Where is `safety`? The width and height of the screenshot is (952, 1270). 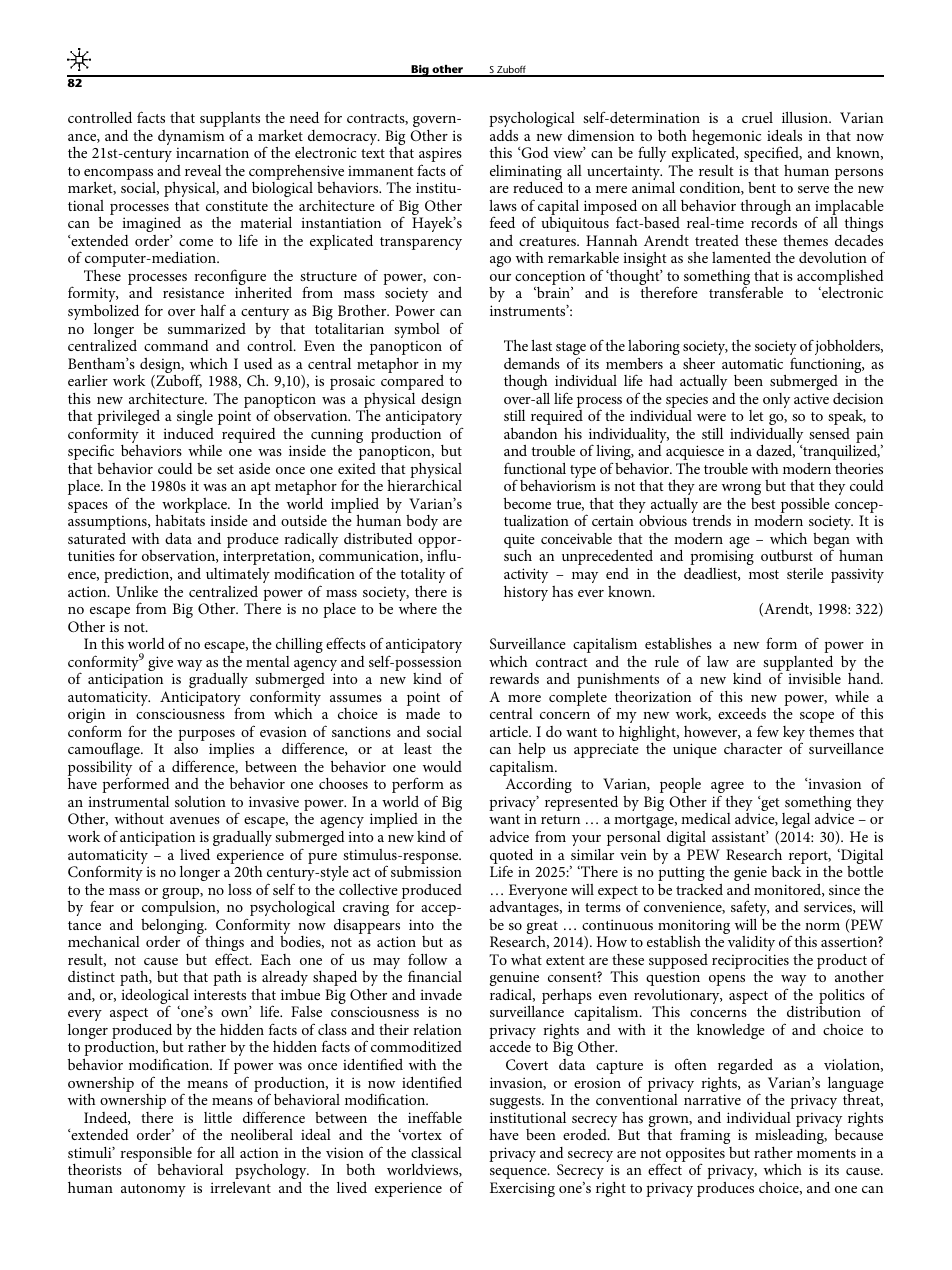
safety is located at coordinates (750, 908).
